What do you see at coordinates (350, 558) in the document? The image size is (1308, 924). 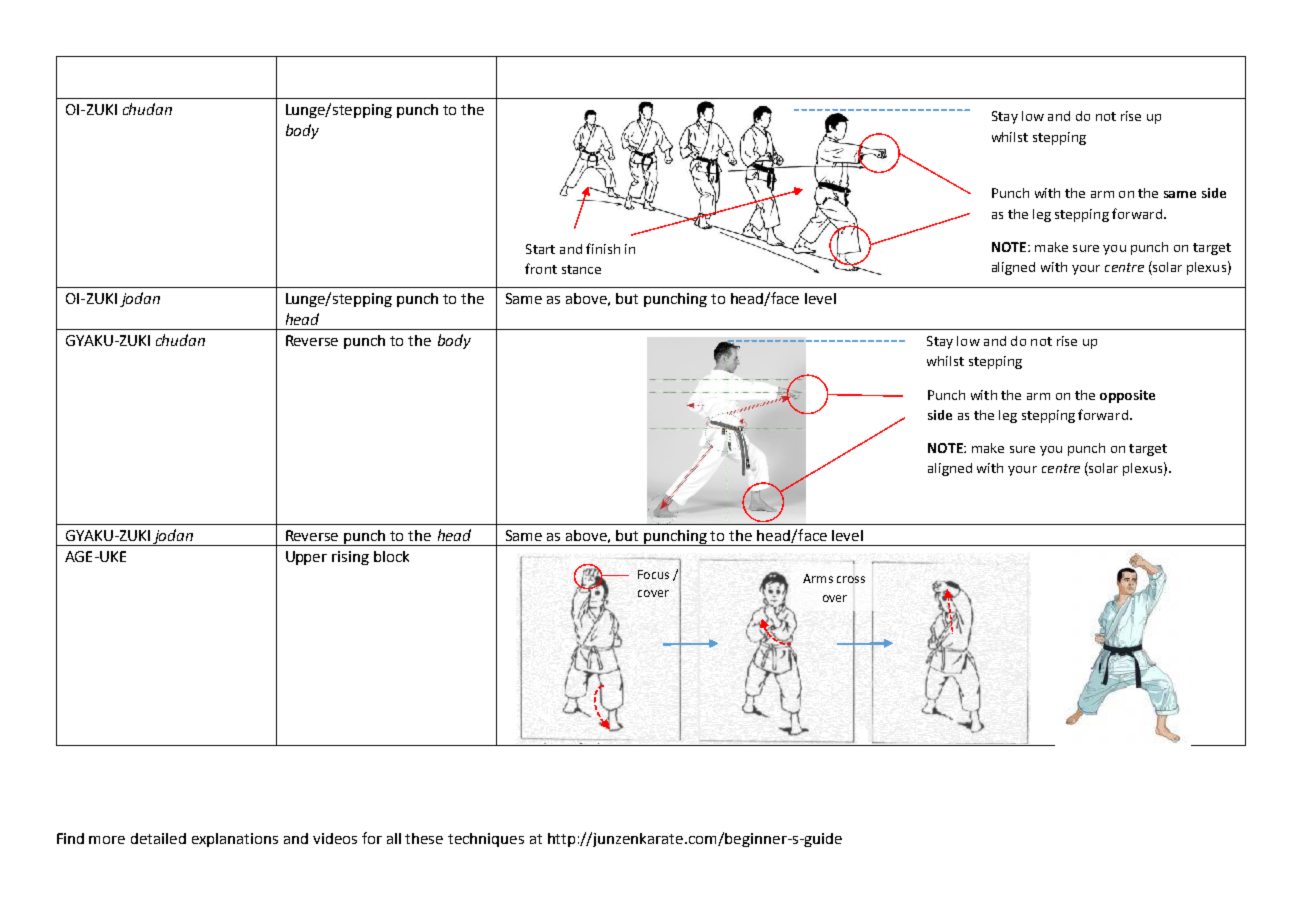 I see `rising` at bounding box center [350, 558].
